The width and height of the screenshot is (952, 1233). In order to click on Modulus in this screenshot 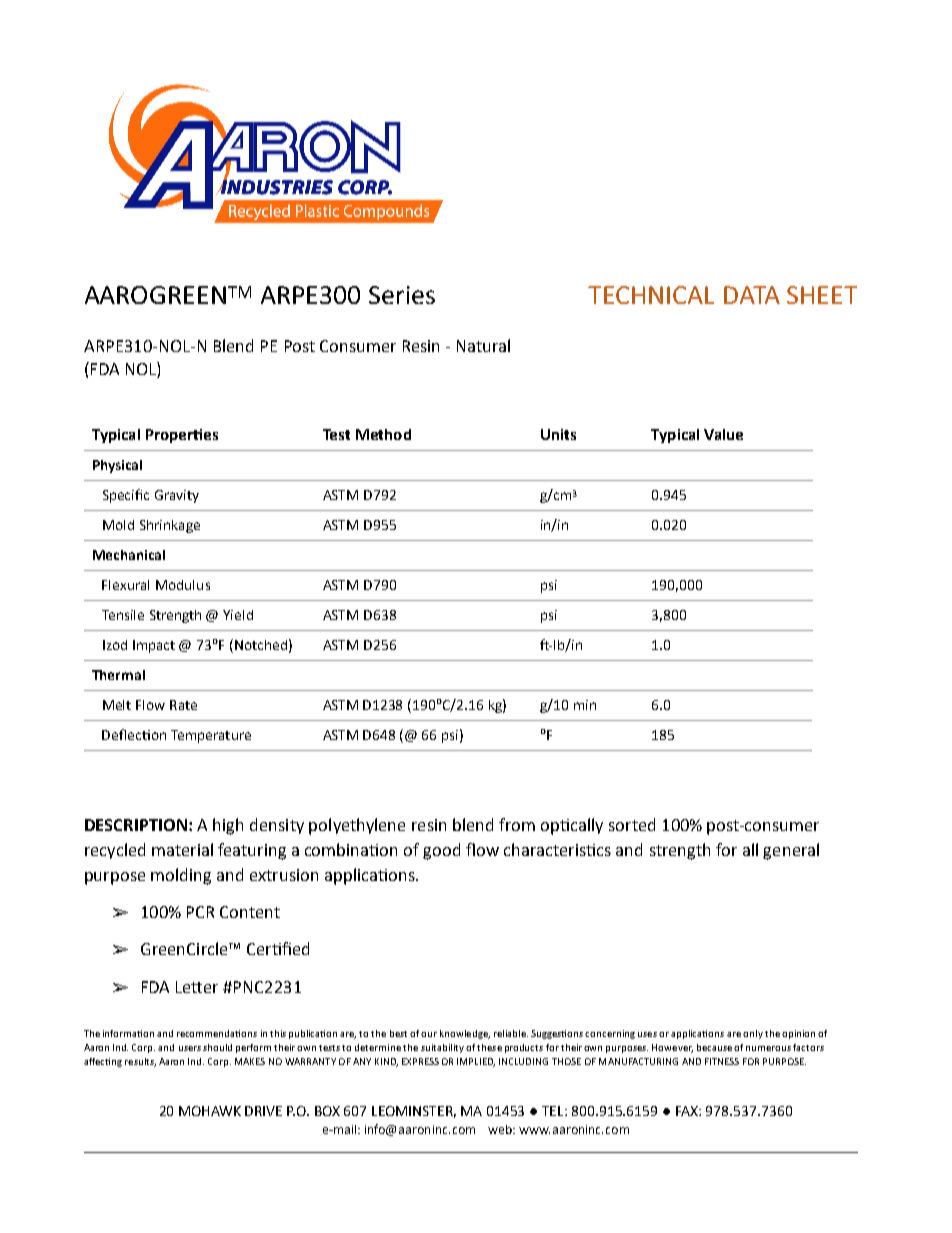, I will do `click(183, 585)`.
